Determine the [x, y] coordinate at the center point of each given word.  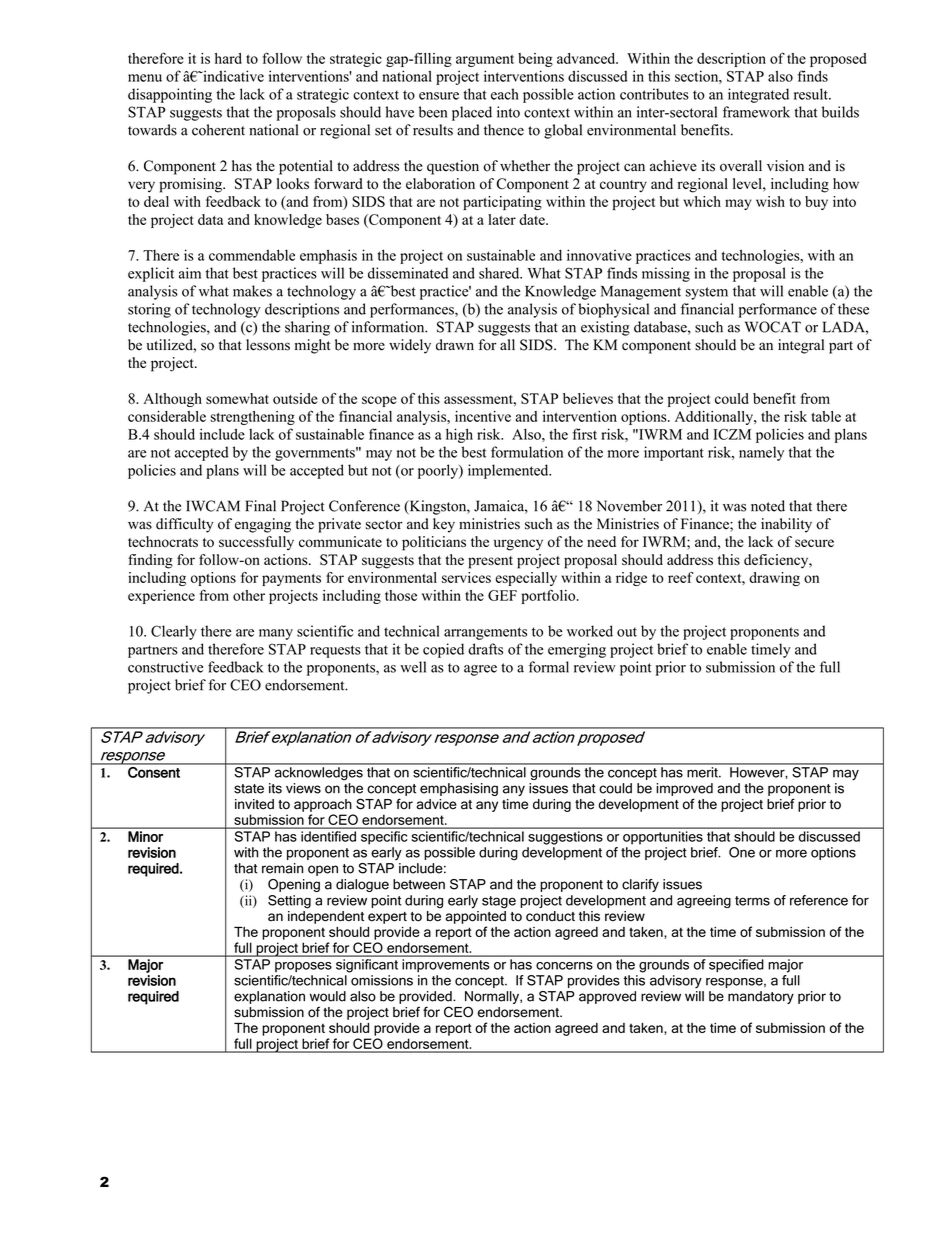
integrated [758, 95]
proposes [303, 967]
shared [500, 273]
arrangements [485, 633]
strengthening [252, 418]
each [505, 94]
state [249, 789]
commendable [252, 255]
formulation [527, 452]
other [249, 595]
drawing [774, 579]
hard [228, 58]
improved [684, 789]
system [707, 293]
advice [437, 804]
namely [761, 453]
